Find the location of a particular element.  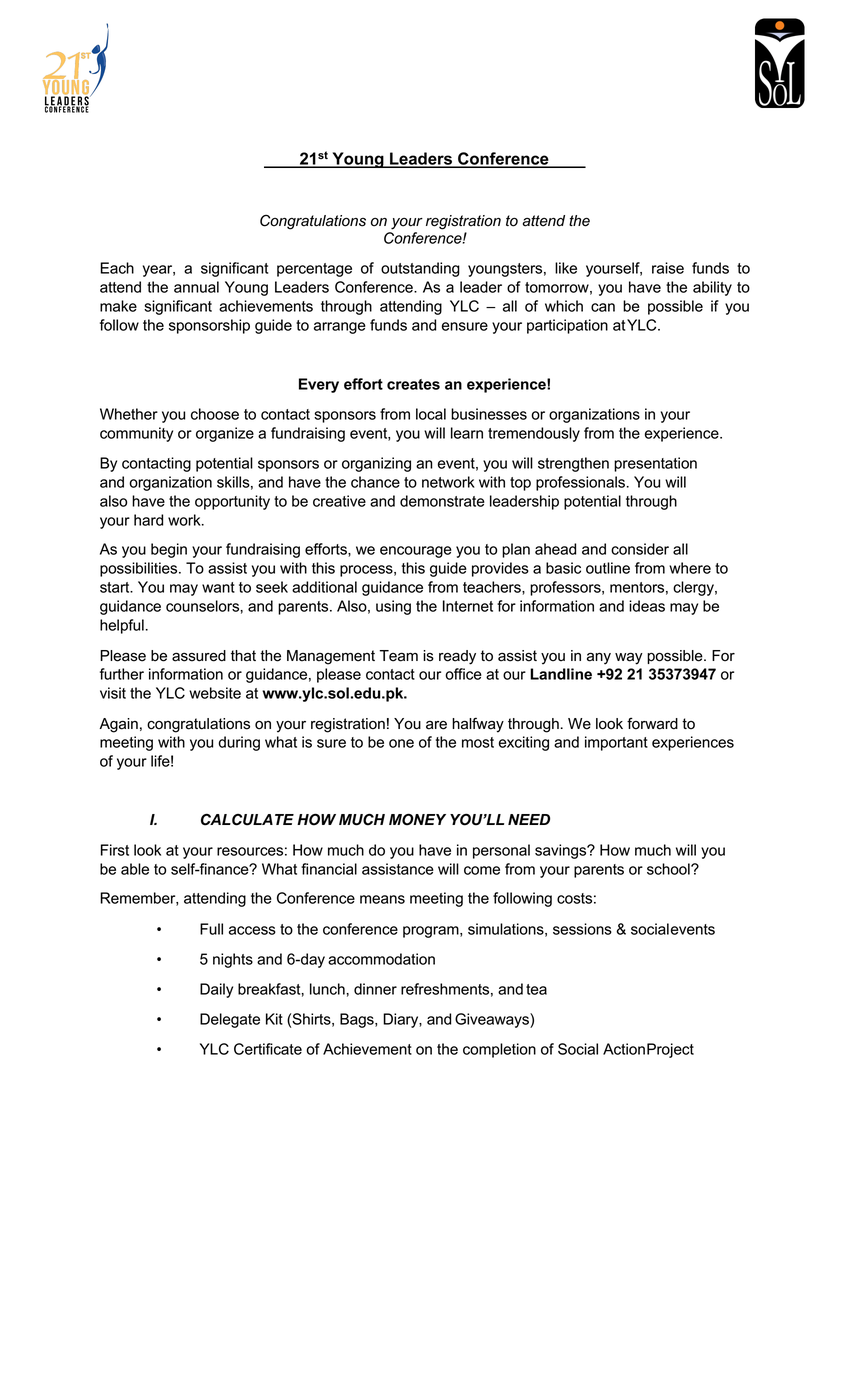

dinner is located at coordinates (375, 989).
